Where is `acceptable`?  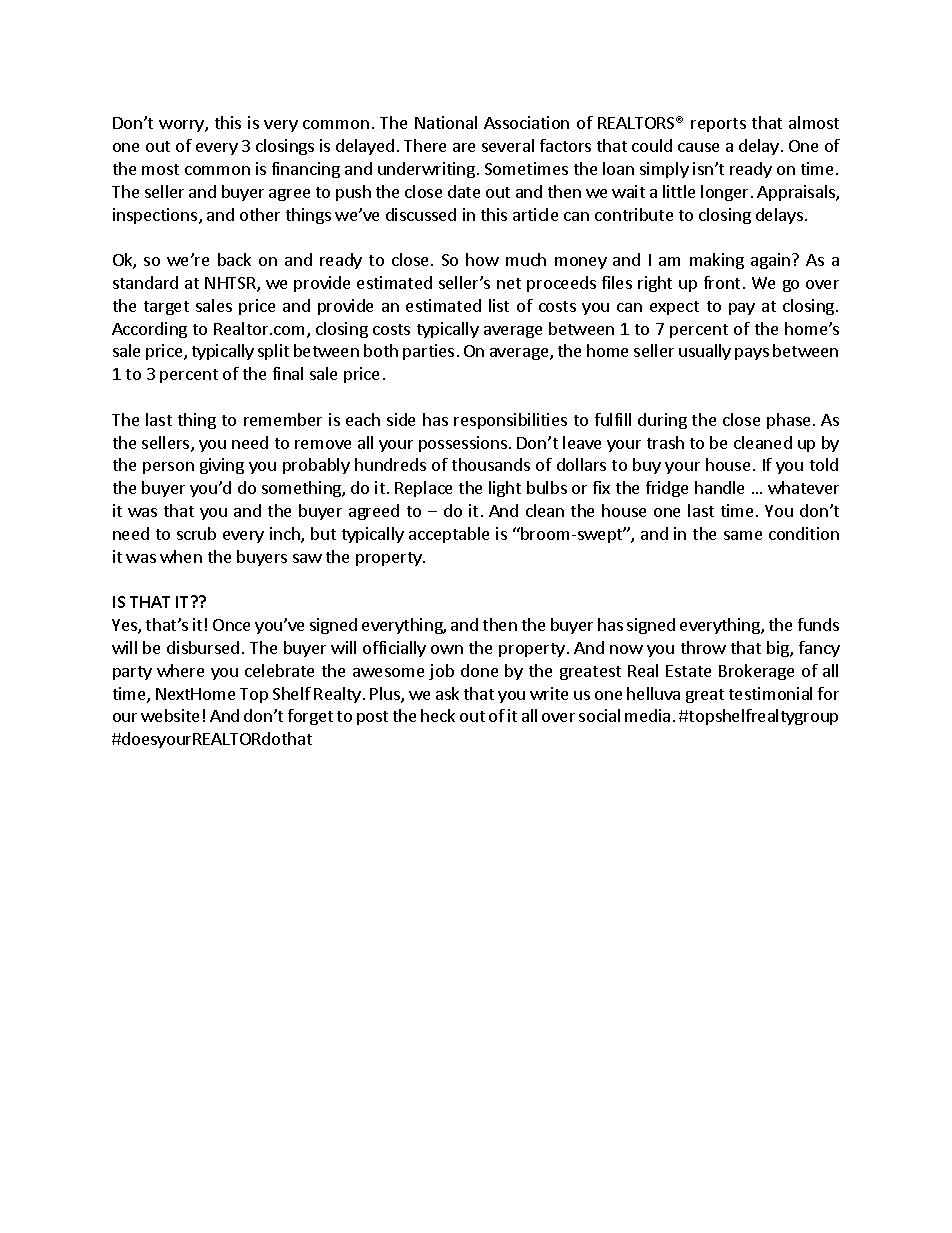
acceptable is located at coordinates (449, 535).
